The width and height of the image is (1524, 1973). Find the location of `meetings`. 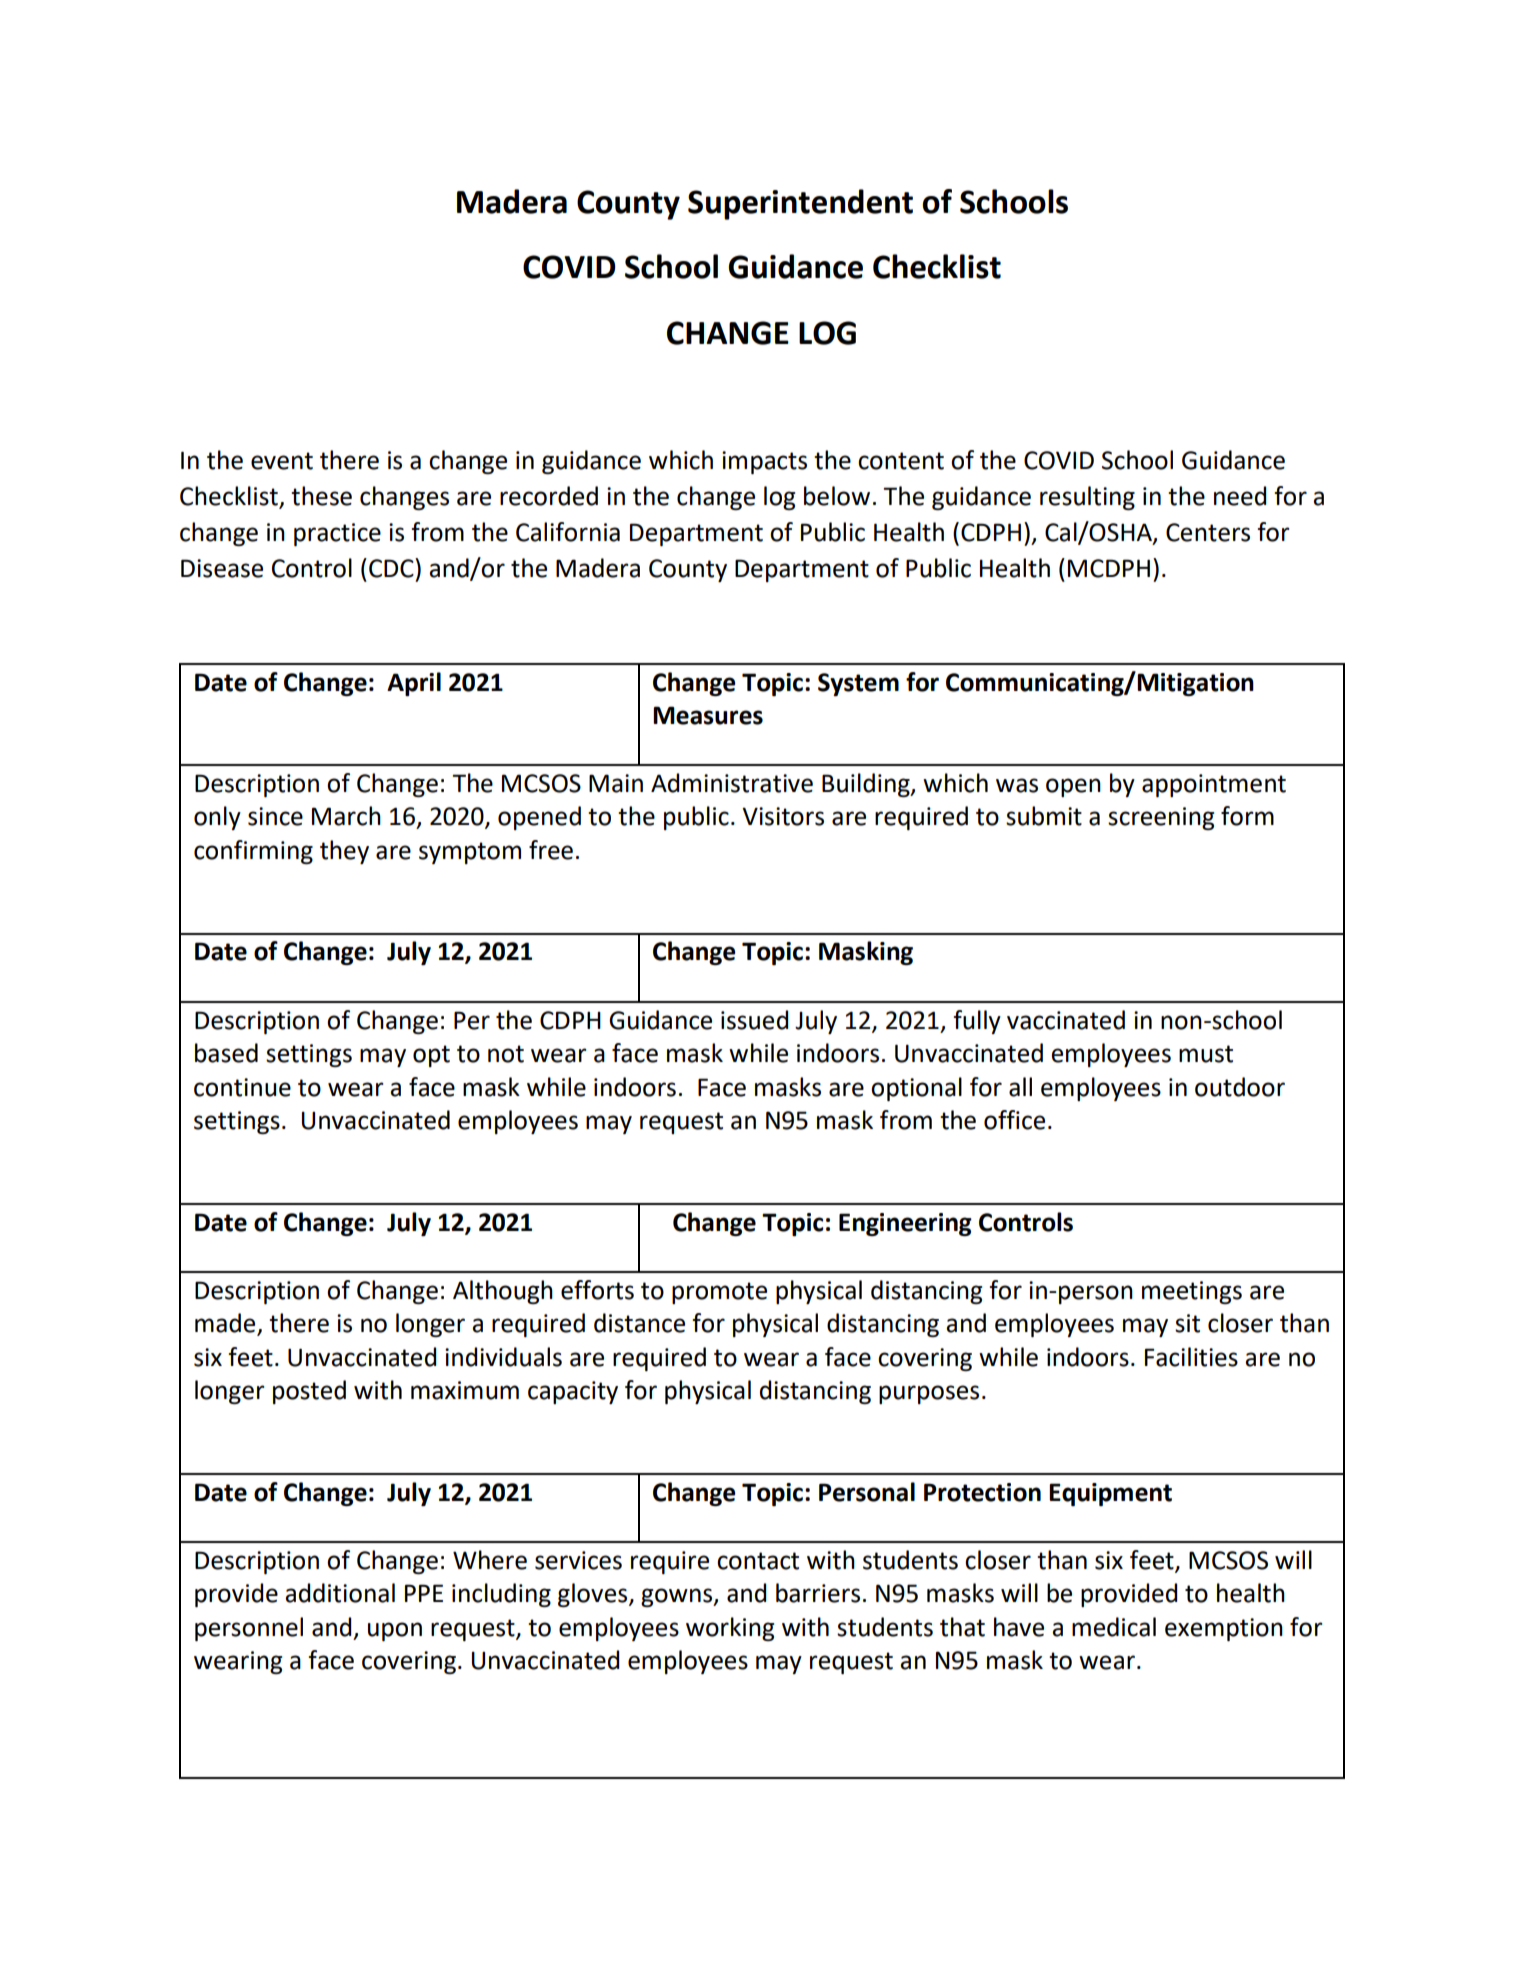

meetings is located at coordinates (1192, 1292).
